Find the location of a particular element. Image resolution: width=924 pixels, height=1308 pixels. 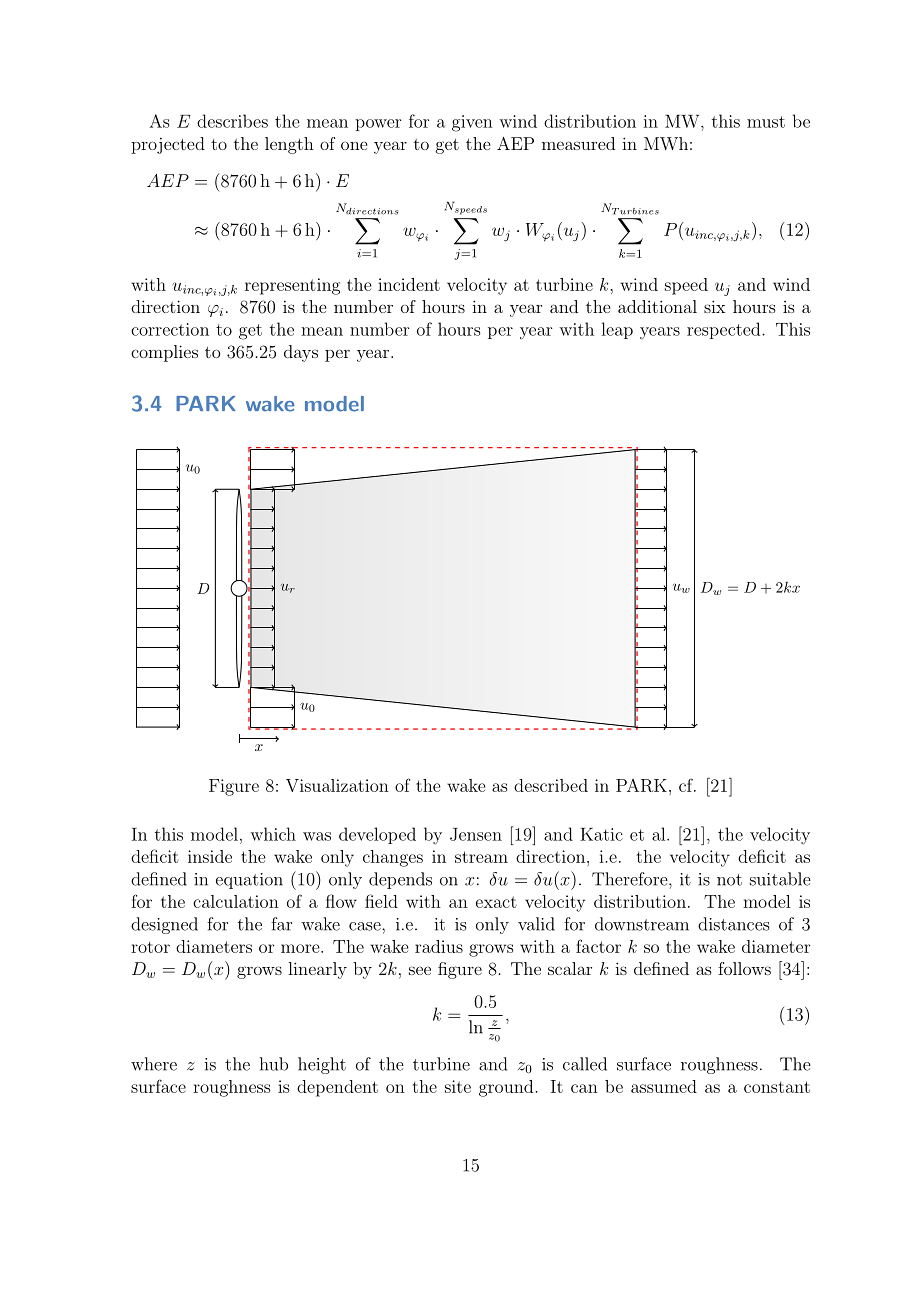

hub is located at coordinates (274, 1064).
